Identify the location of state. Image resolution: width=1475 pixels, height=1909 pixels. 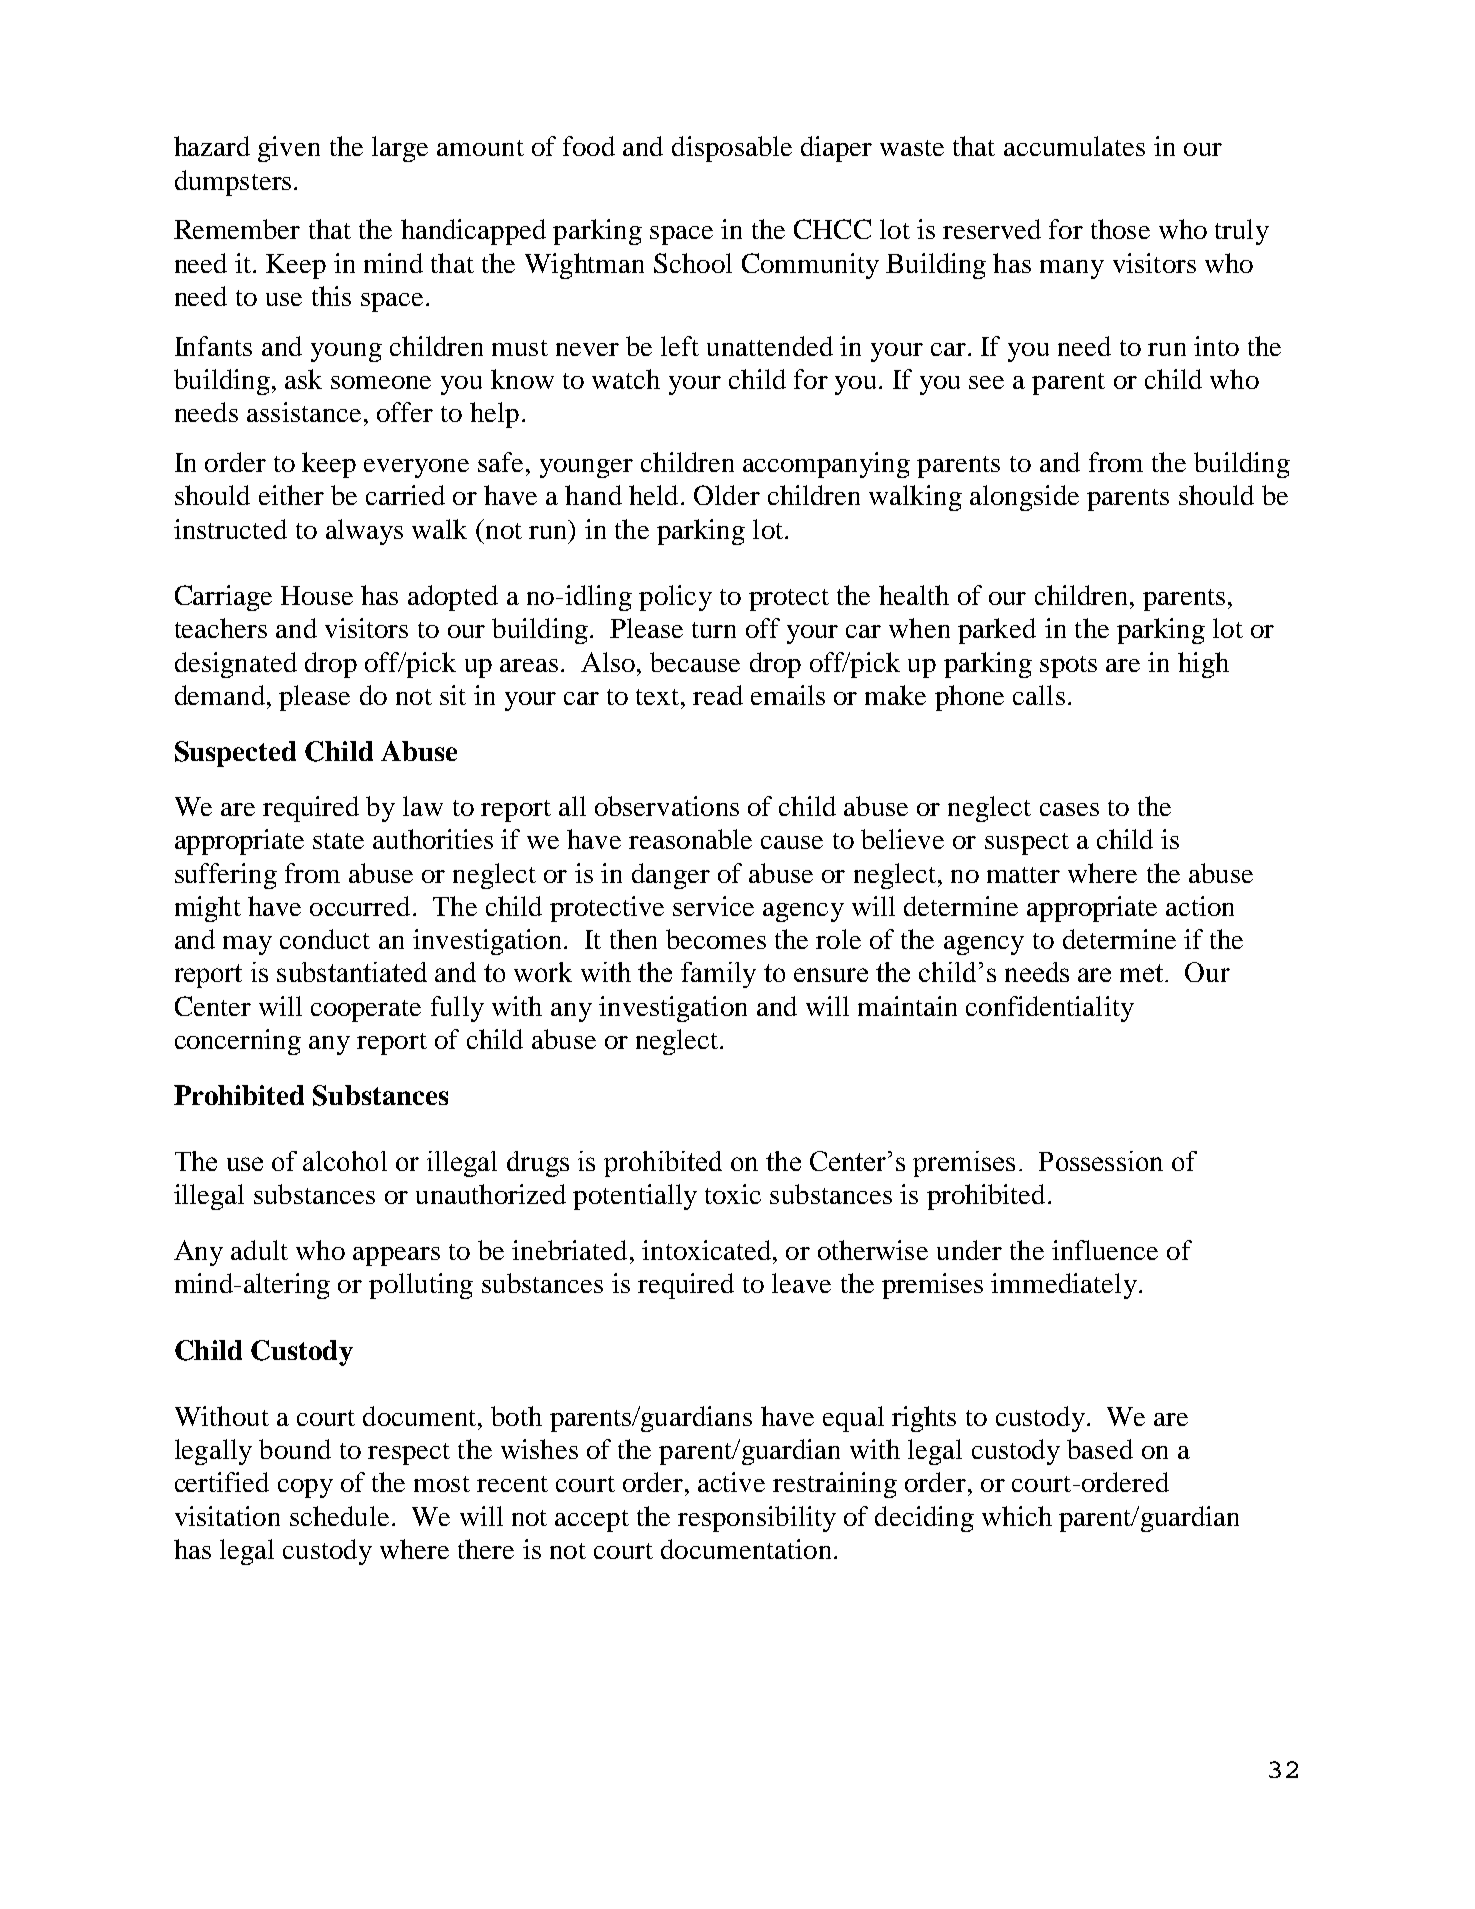
(338, 841).
